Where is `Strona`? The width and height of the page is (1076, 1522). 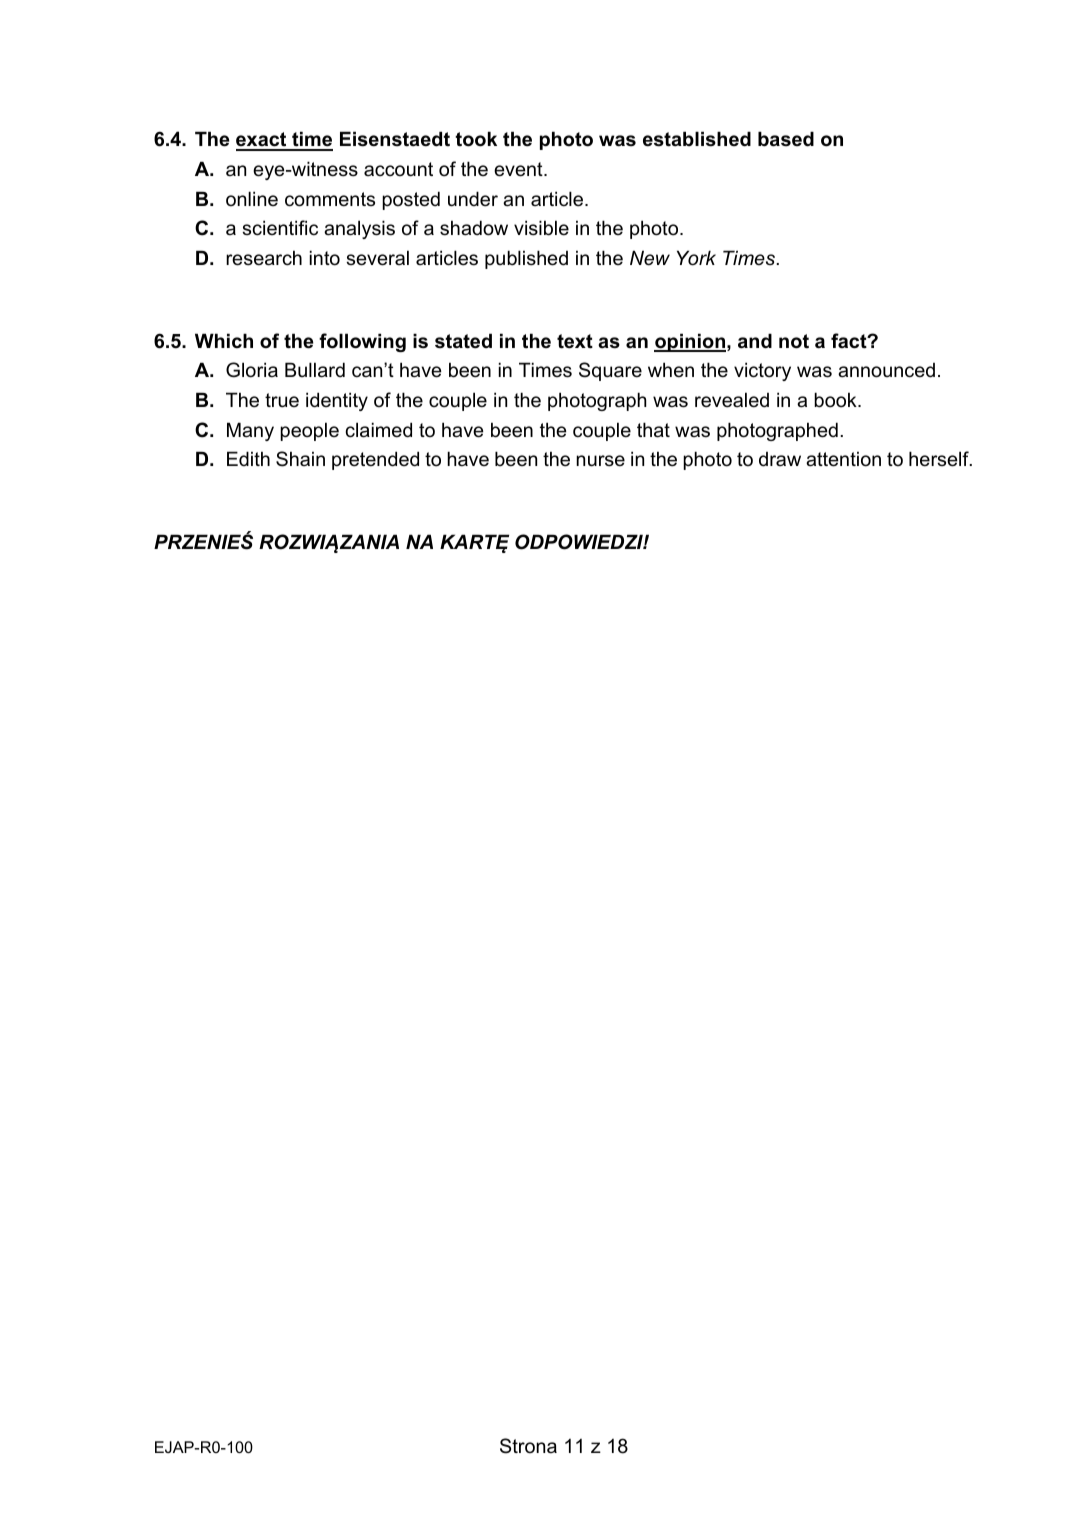
Strona is located at coordinates (528, 1446).
